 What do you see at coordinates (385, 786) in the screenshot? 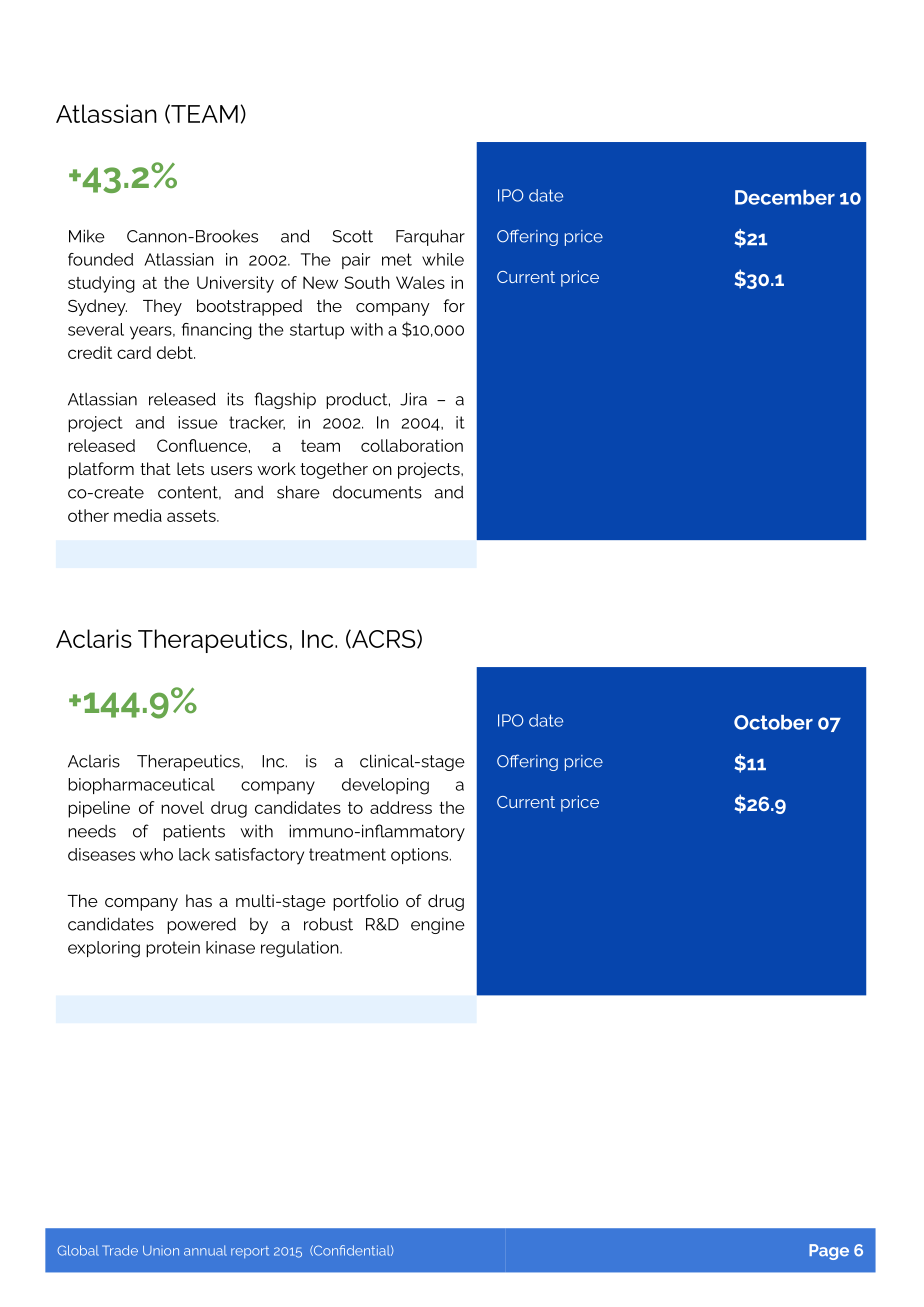
I see `developing` at bounding box center [385, 786].
